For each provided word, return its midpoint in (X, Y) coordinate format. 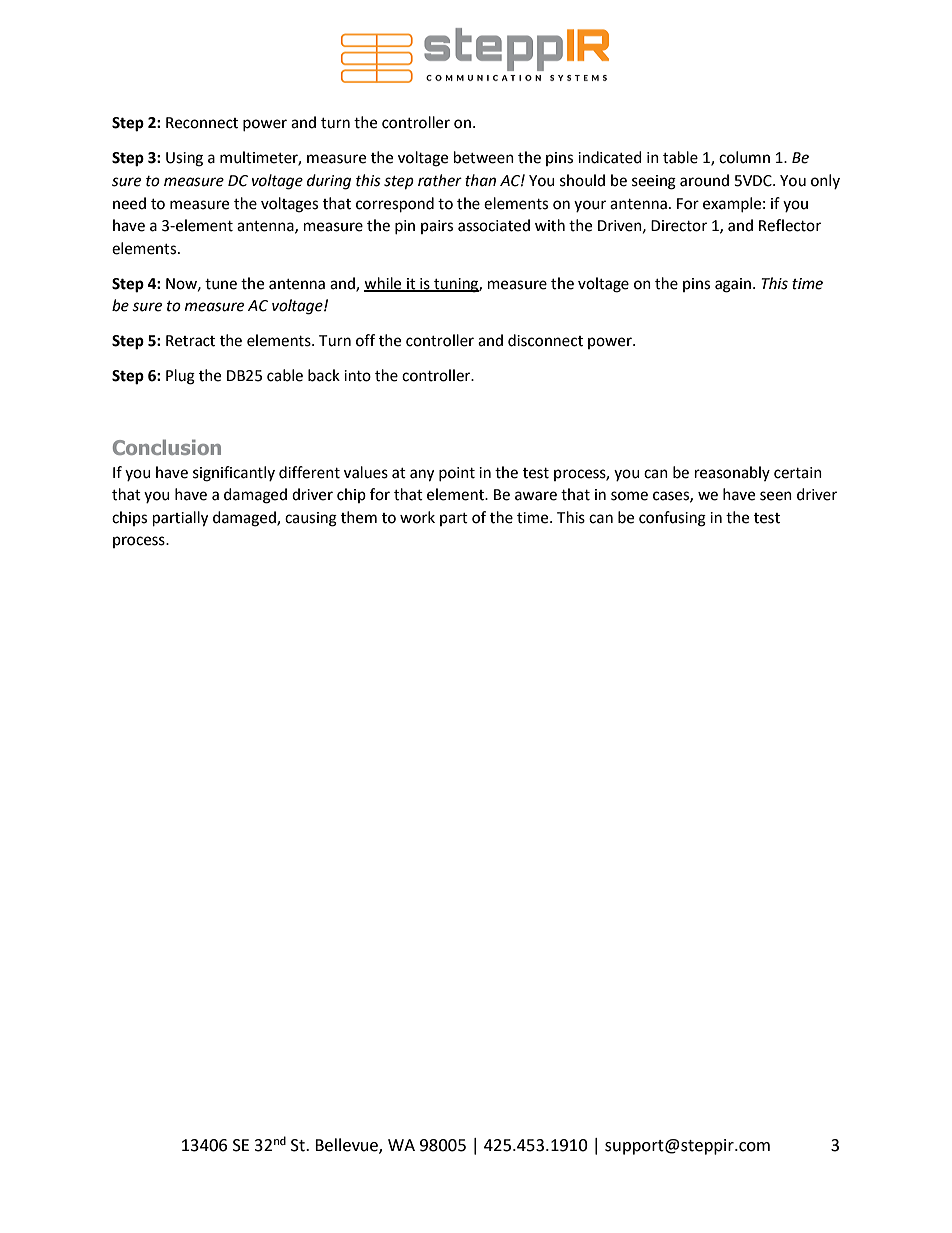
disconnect (545, 340)
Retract (190, 341)
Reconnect (202, 123)
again (733, 285)
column (744, 157)
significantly (234, 474)
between (484, 157)
